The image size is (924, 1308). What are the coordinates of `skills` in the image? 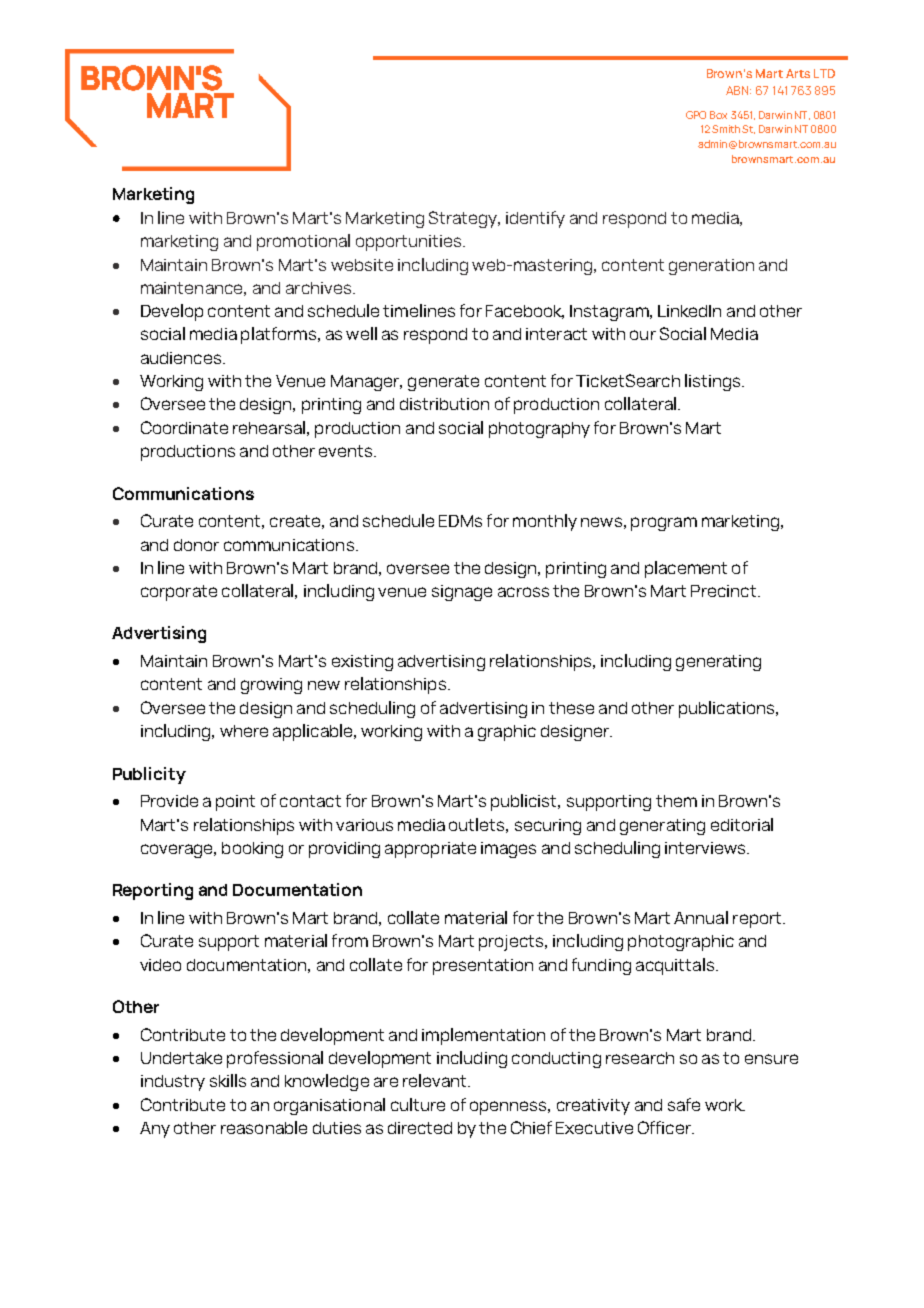 It's located at (228, 1080).
